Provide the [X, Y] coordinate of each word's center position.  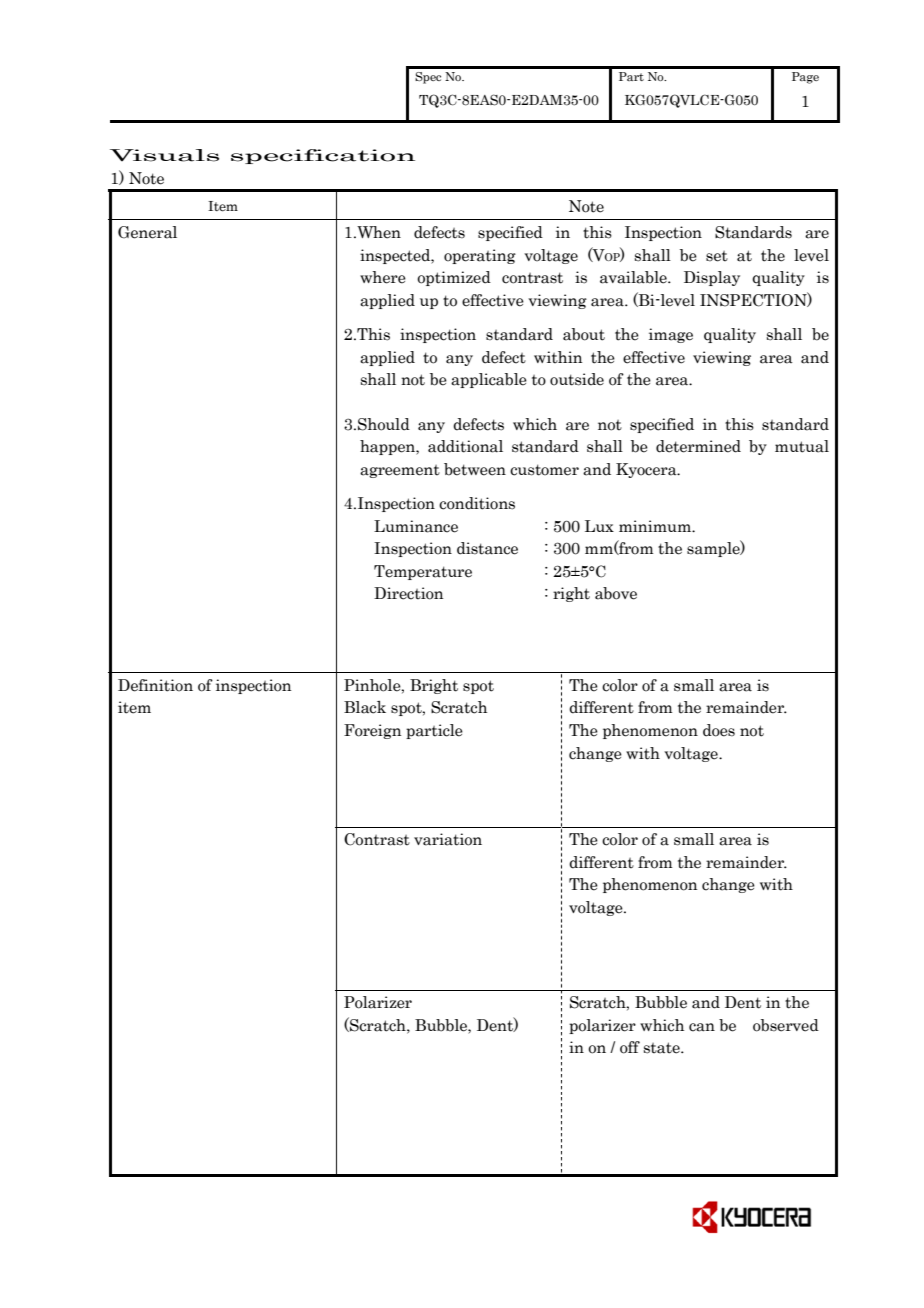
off [630, 1047]
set [717, 256]
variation [448, 839]
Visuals [164, 155]
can [702, 1027]
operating [480, 256]
